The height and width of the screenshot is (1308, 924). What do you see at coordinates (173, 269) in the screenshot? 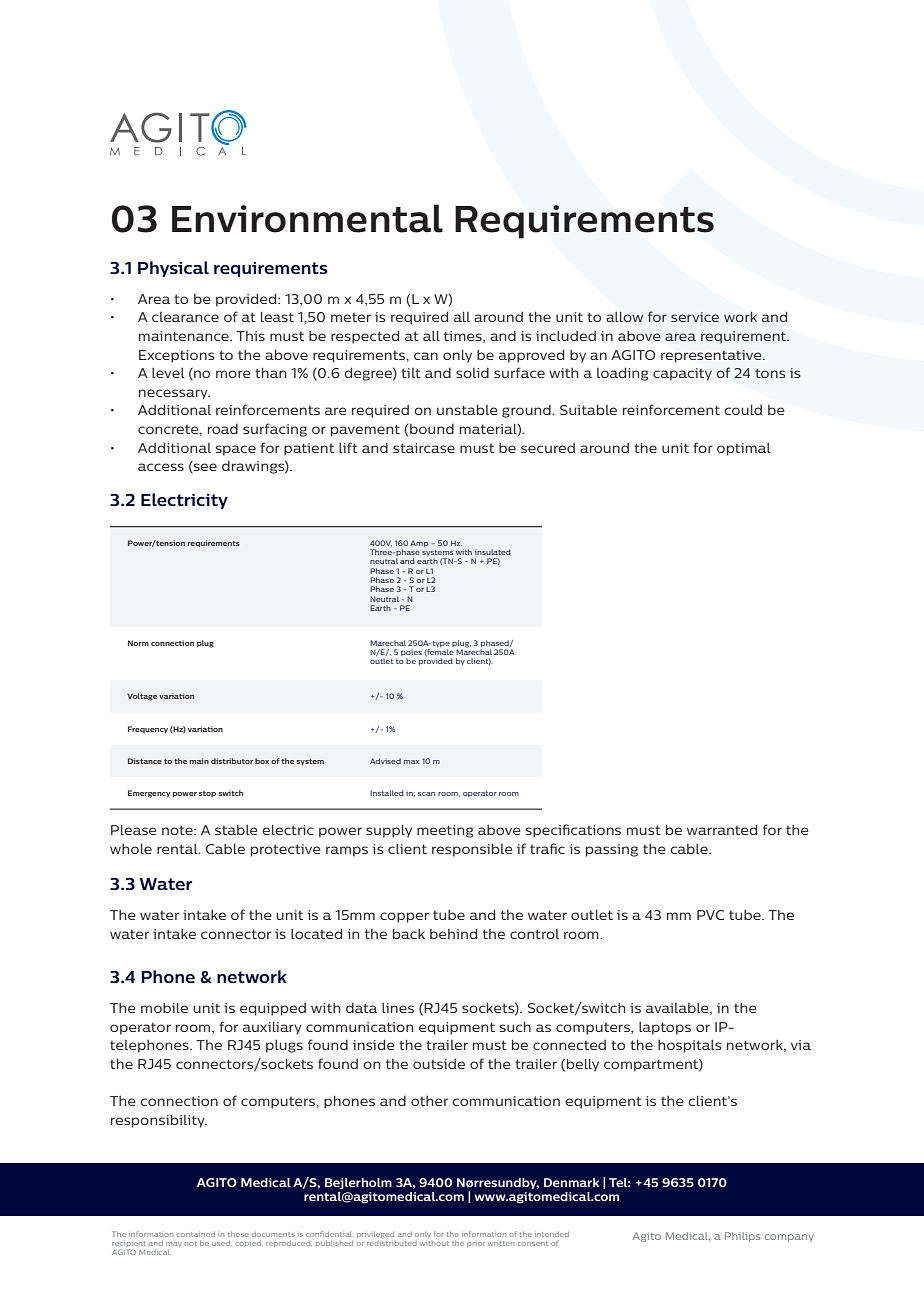
I see `Physical` at bounding box center [173, 269].
